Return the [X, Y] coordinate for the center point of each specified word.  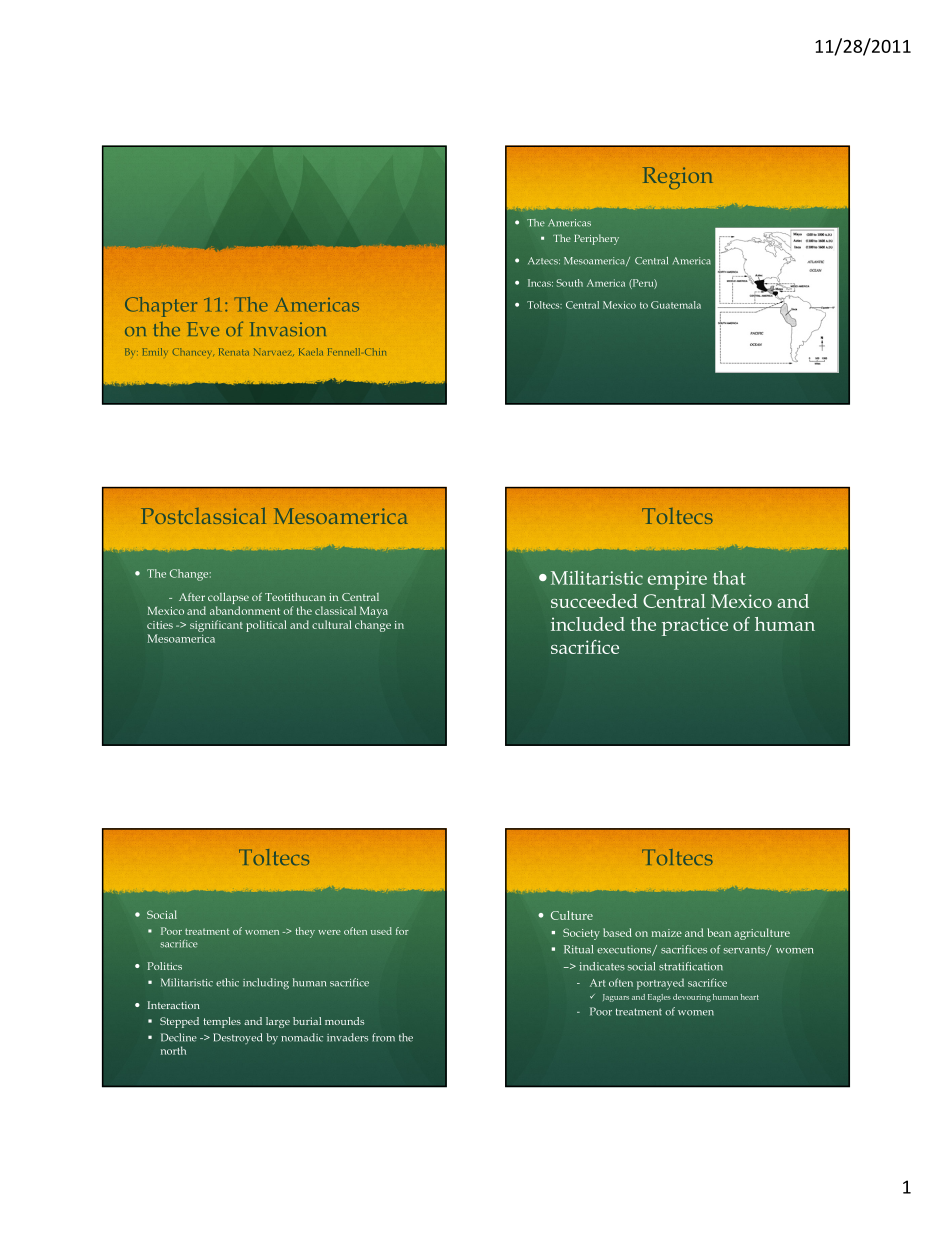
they [305, 932]
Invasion [288, 329]
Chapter [161, 307]
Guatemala [676, 305]
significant [216, 626]
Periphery [596, 239]
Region [678, 178]
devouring [692, 998]
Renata [234, 352]
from [383, 1037]
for [402, 931]
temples [222, 1022]
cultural [332, 624]
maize [667, 933]
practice [695, 626]
